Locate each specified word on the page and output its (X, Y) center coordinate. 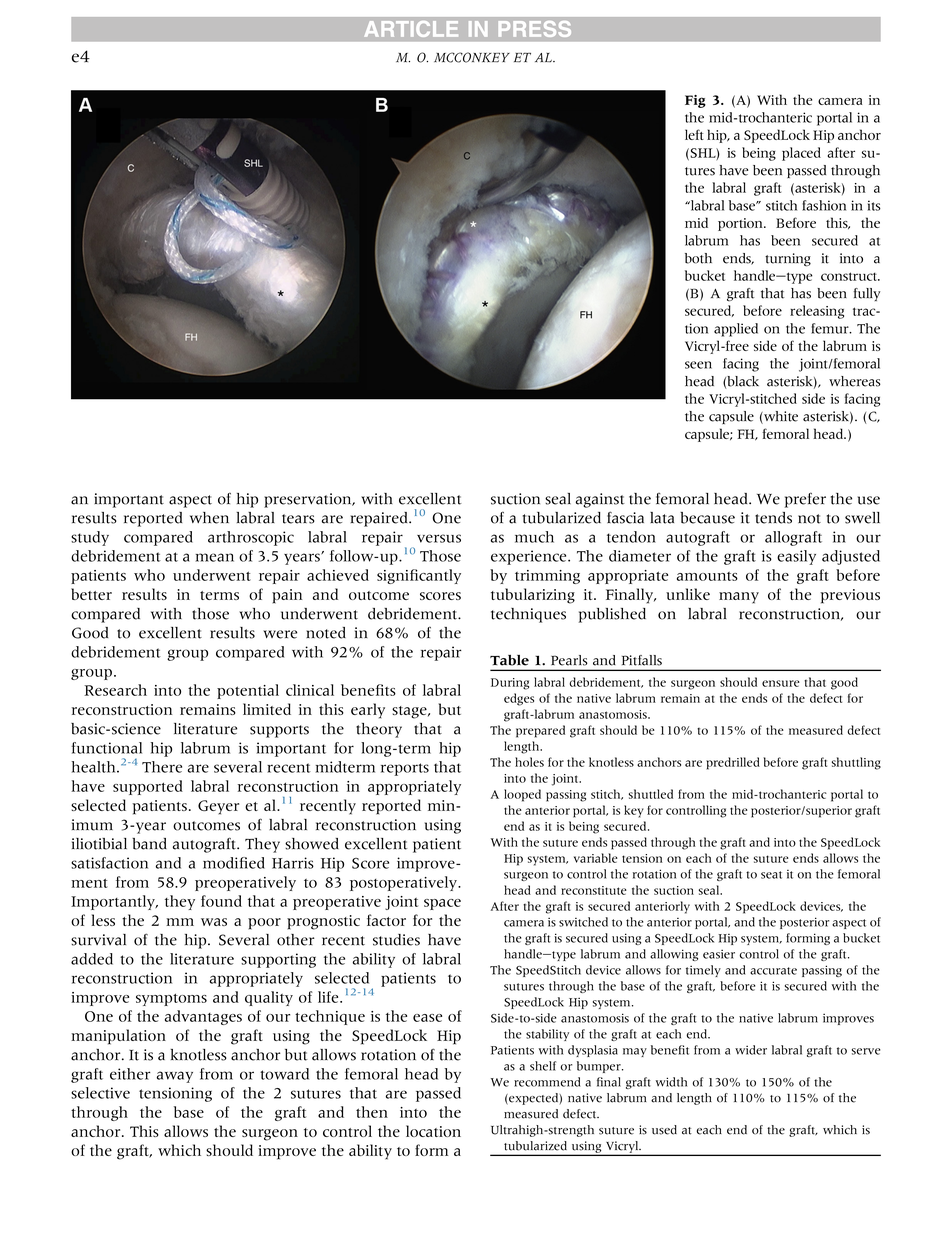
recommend (547, 1082)
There (162, 767)
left (694, 134)
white (780, 417)
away (175, 1077)
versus (439, 538)
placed (801, 154)
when (209, 518)
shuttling (856, 763)
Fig (695, 101)
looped (522, 795)
